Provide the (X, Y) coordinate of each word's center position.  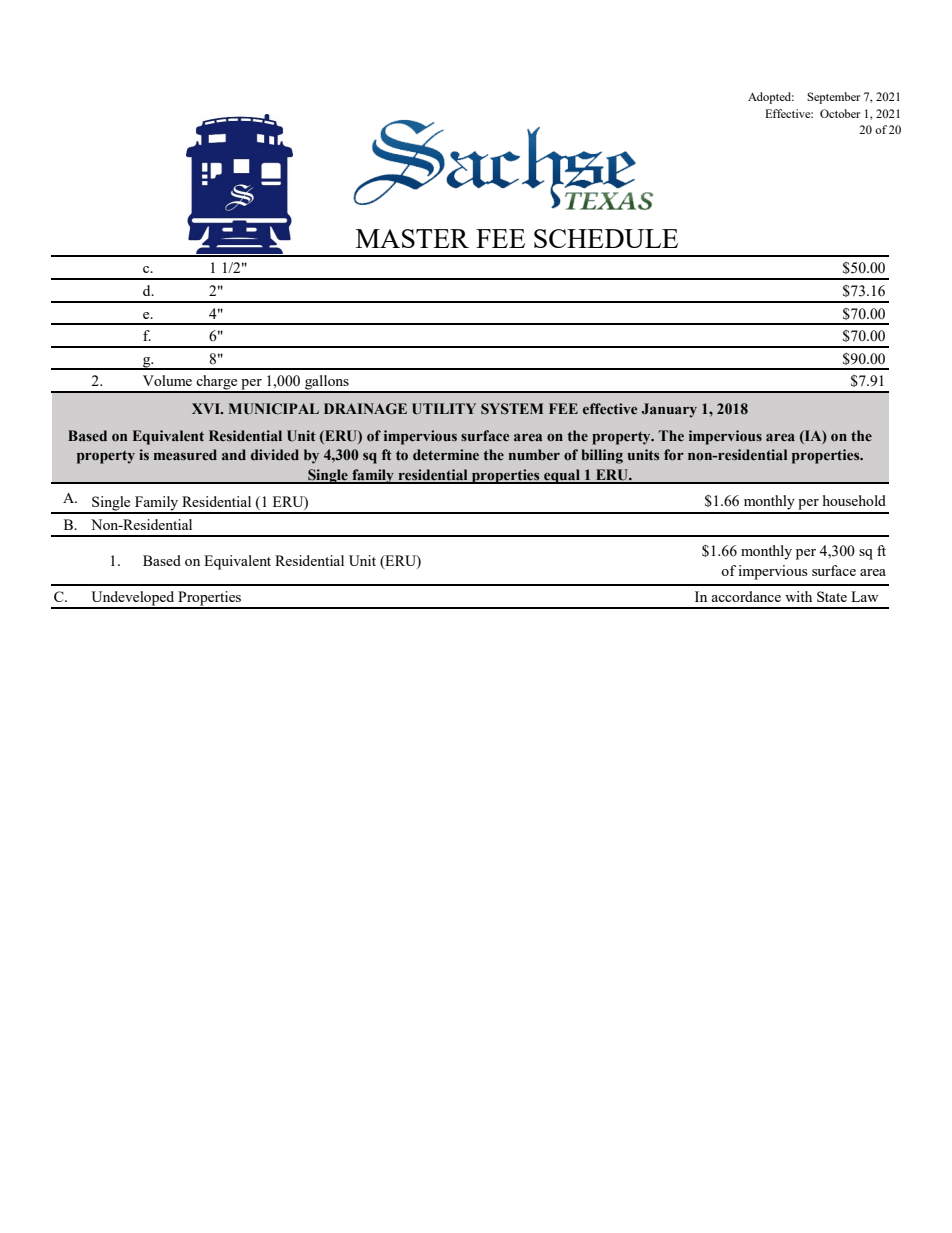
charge (217, 383)
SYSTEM (512, 408)
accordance (746, 596)
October (840, 113)
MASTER (412, 238)
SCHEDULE (606, 238)
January (669, 410)
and (234, 454)
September (833, 98)
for (674, 455)
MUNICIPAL (274, 409)
